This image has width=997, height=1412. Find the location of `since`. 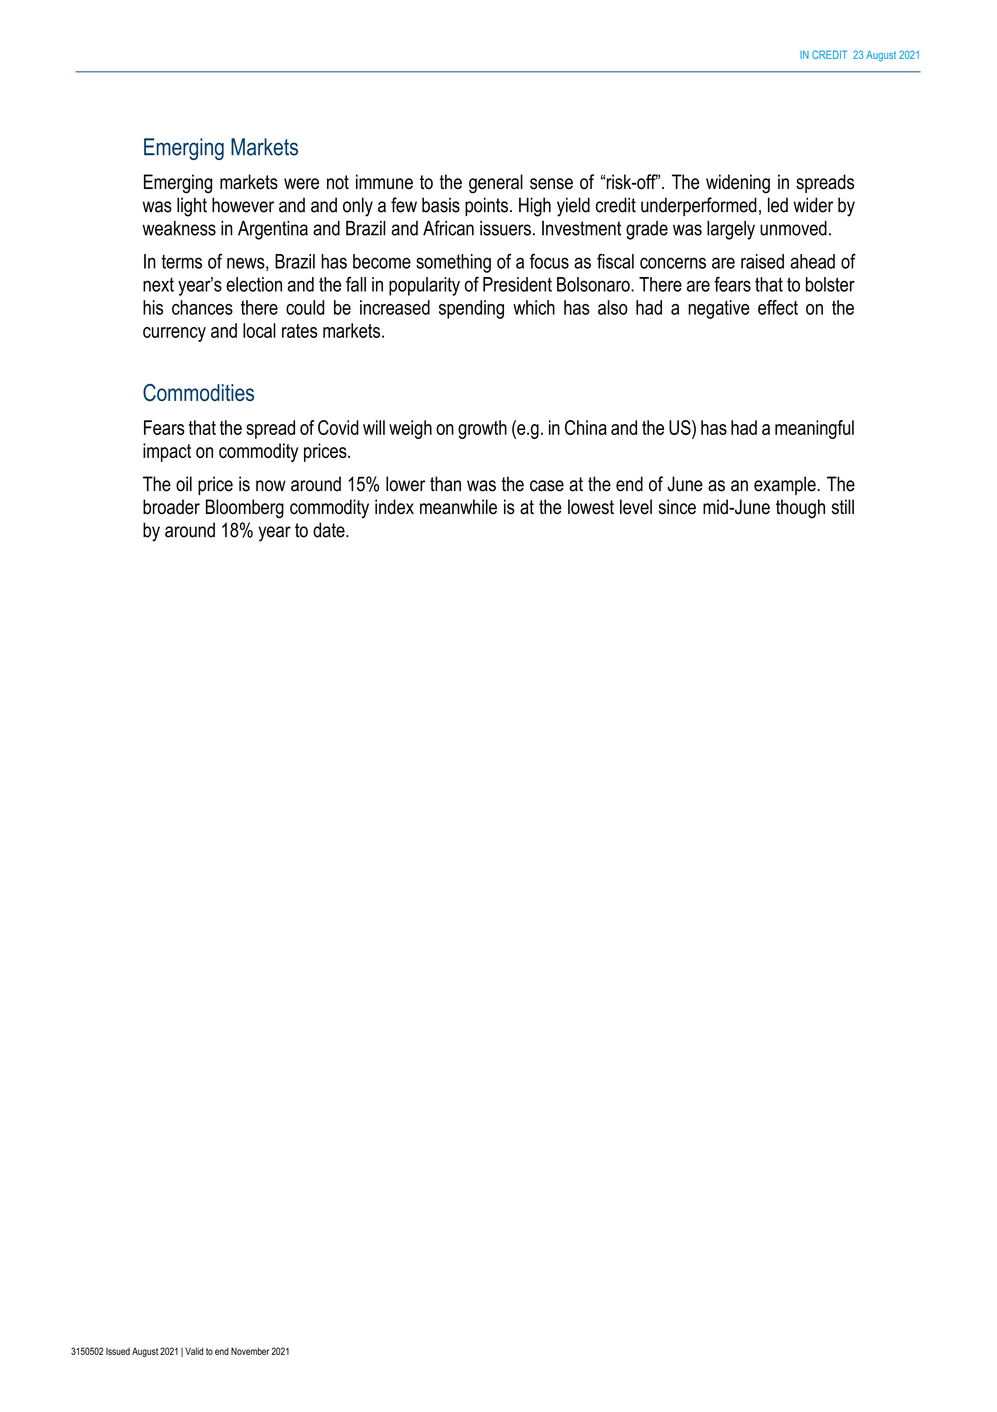

since is located at coordinates (677, 507).
